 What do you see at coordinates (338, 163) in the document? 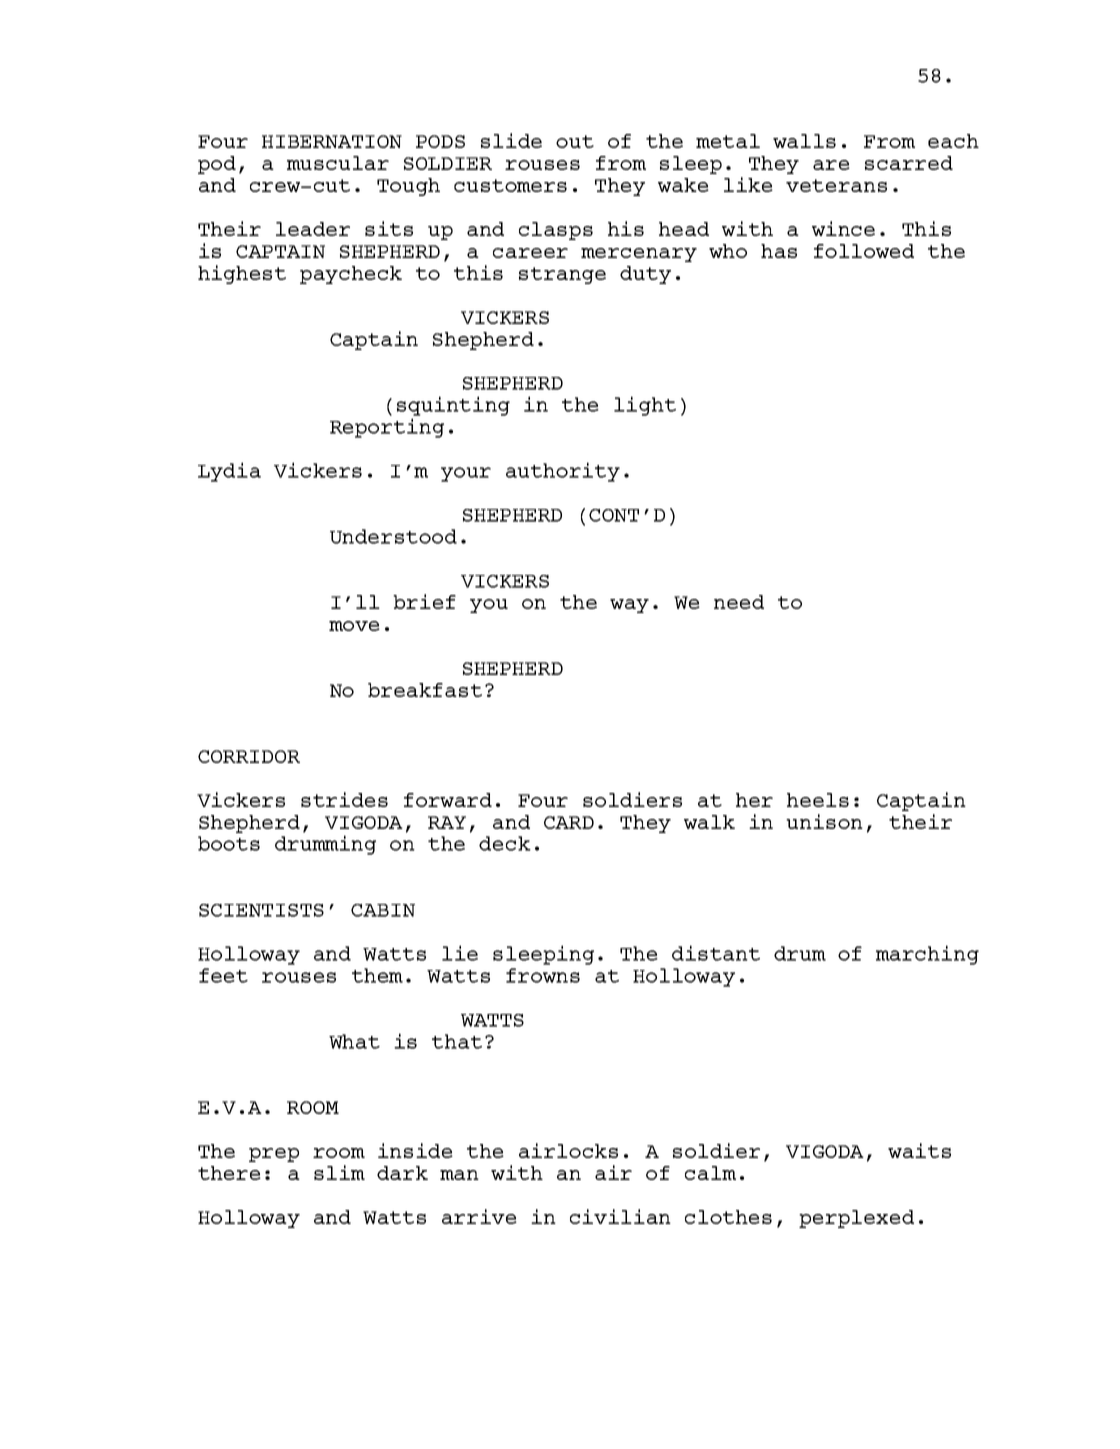
I see `muscular` at bounding box center [338, 163].
